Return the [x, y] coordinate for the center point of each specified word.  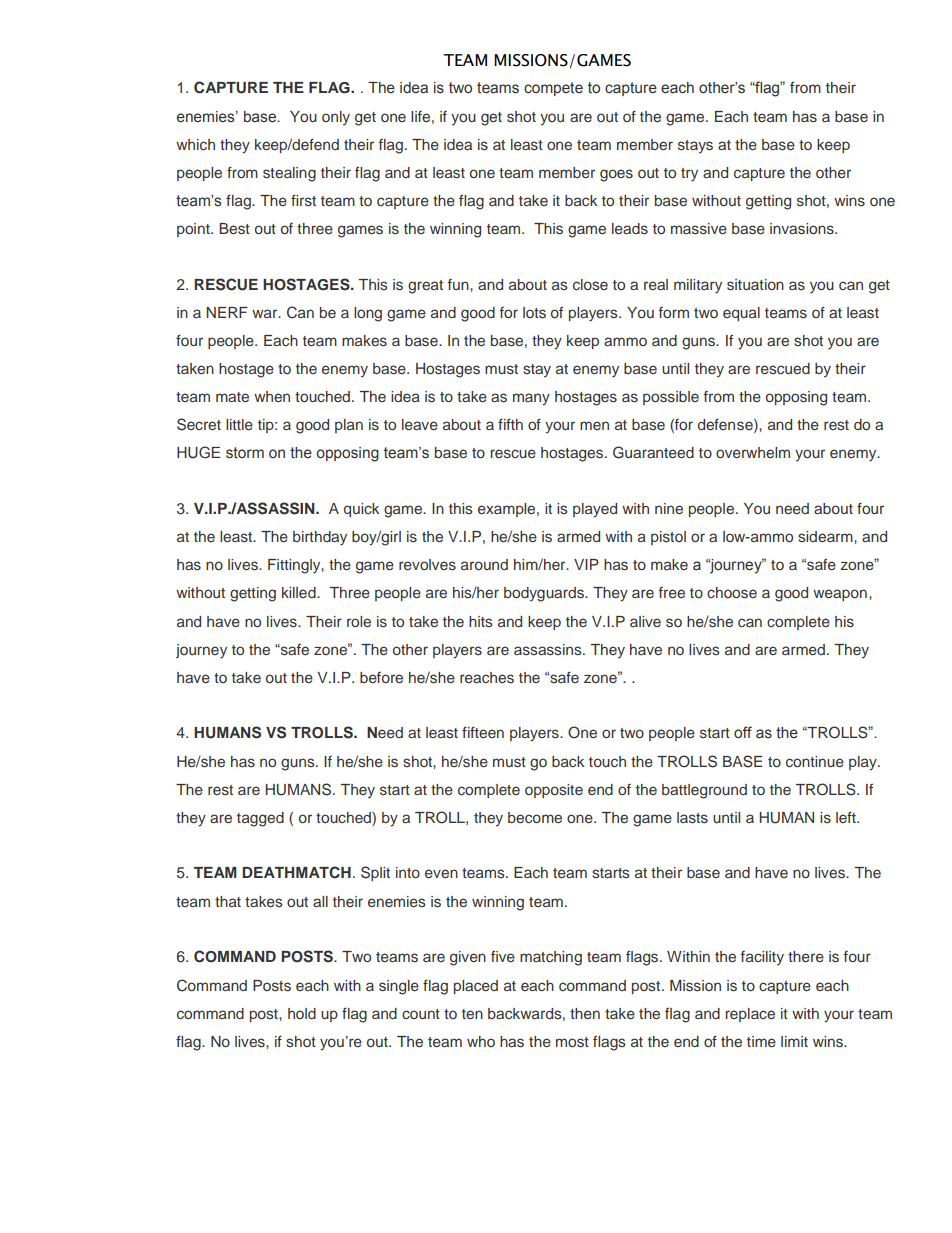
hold [302, 1013]
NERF [227, 312]
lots [534, 313]
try [689, 175]
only [336, 118]
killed [300, 592]
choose [732, 593]
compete [553, 89]
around [484, 564]
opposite [554, 791]
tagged [260, 819]
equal [741, 314]
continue [815, 761]
